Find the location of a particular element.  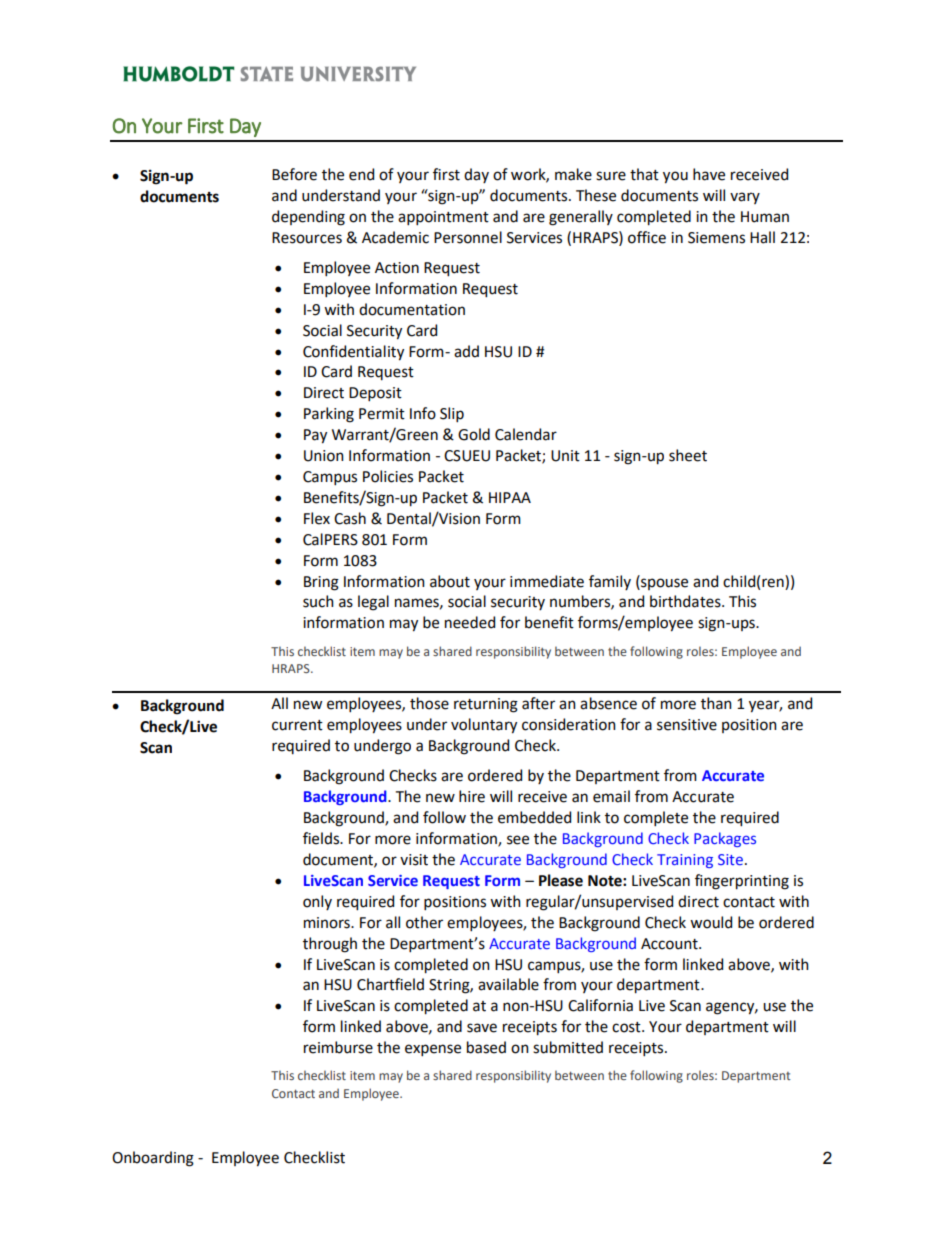

those is located at coordinates (429, 703).
